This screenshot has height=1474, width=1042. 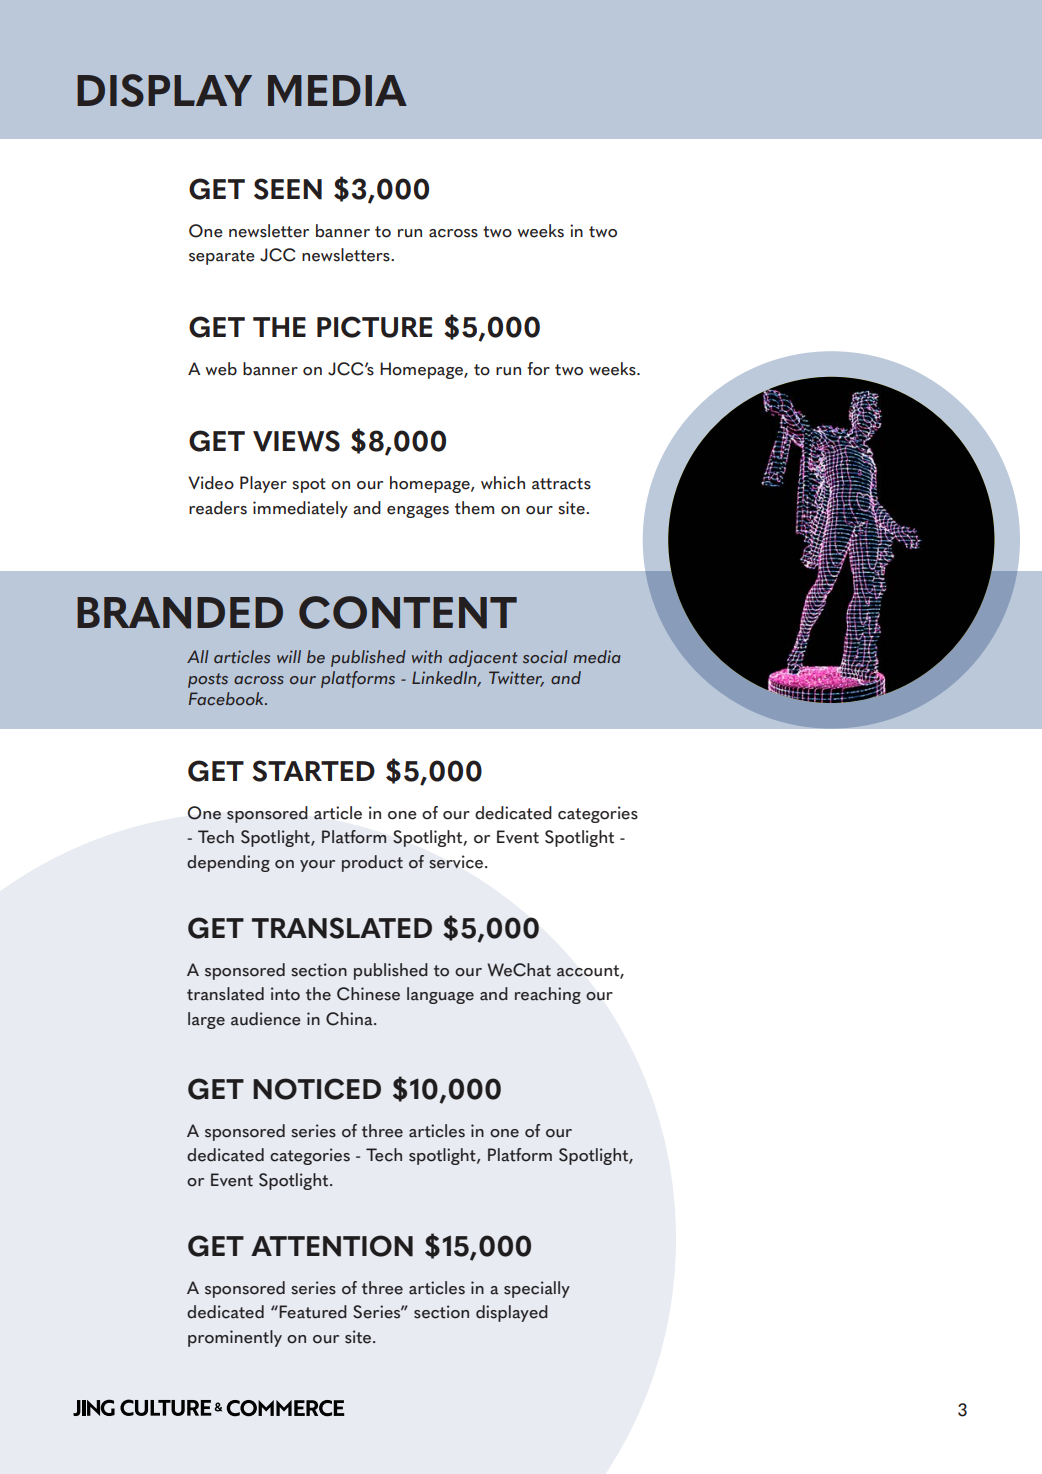 I want to click on PICTURE, so click(x=375, y=327).
